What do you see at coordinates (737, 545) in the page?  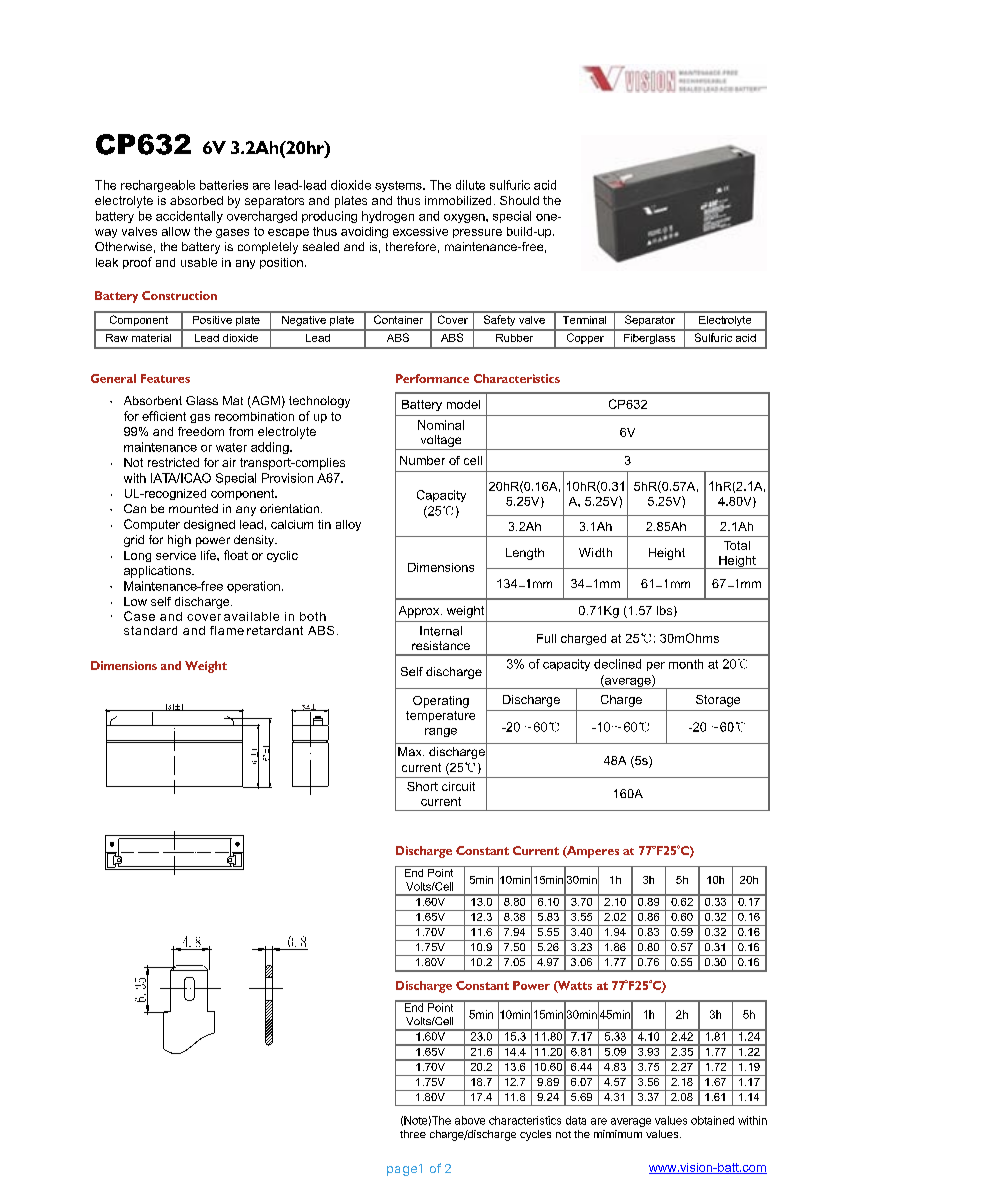 I see `Total` at bounding box center [737, 545].
